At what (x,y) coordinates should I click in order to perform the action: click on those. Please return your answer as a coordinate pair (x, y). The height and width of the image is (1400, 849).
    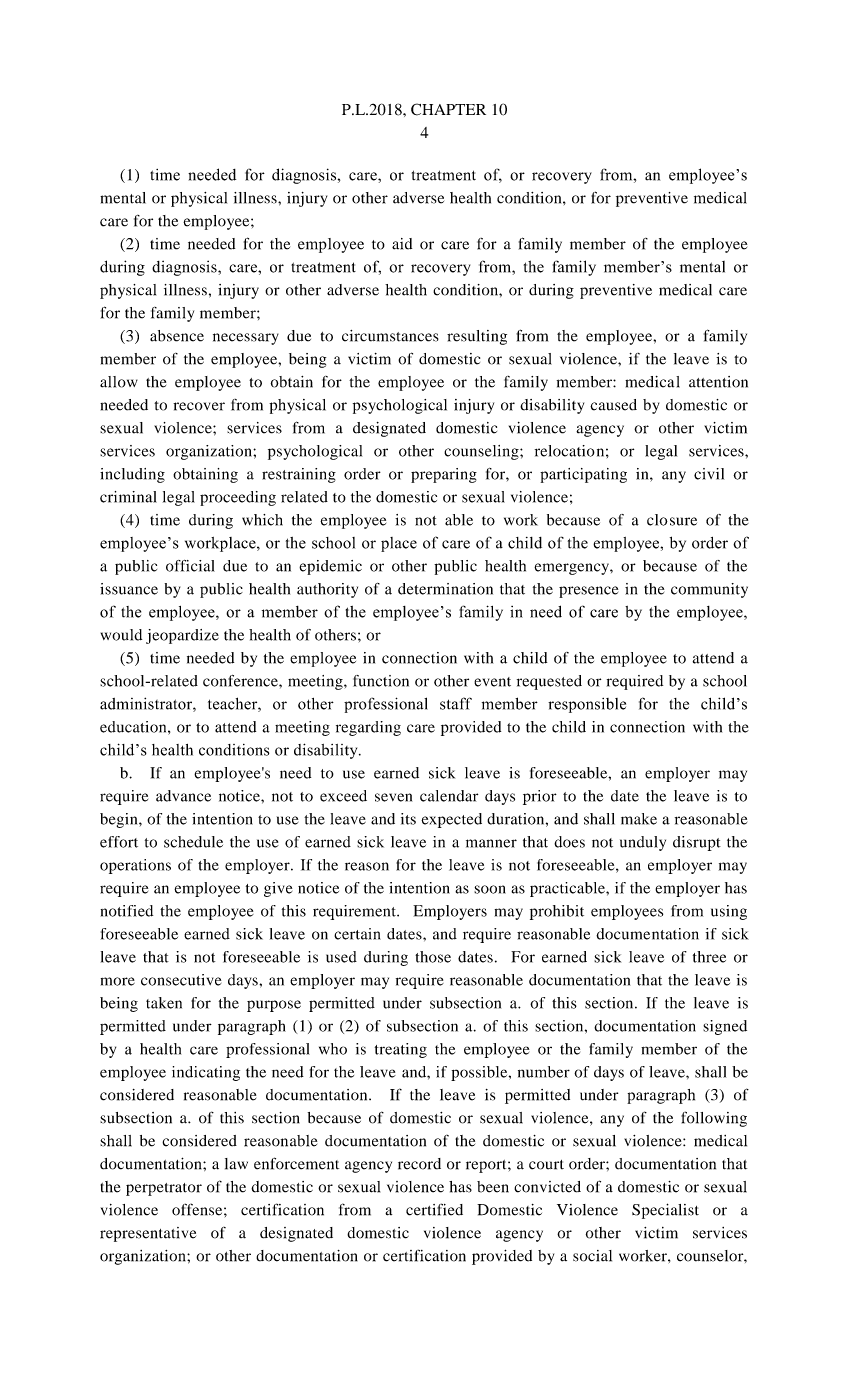
    Looking at the image, I should click on (433, 957).
